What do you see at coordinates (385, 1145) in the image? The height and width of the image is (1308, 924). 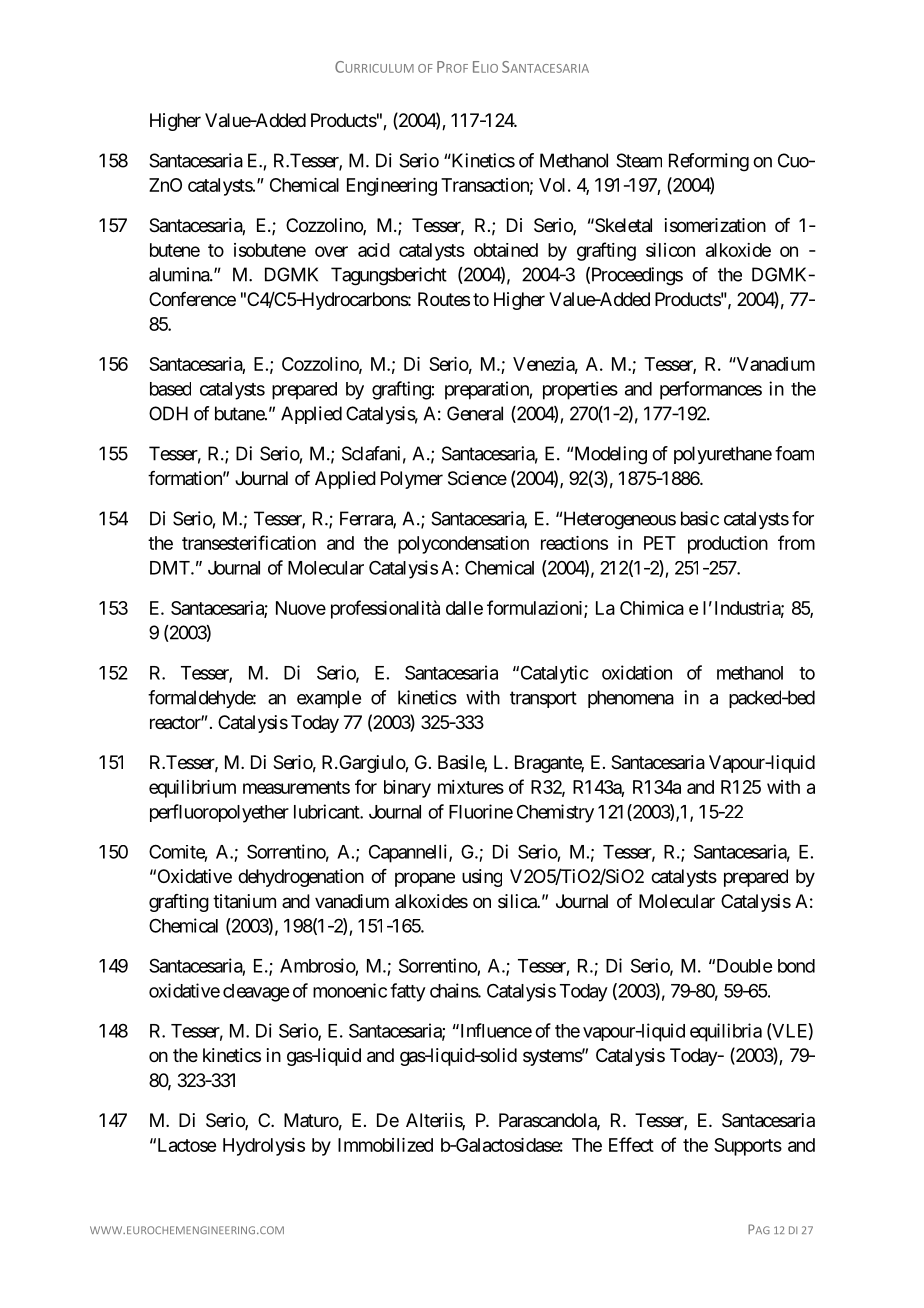 I see `Immobilized` at bounding box center [385, 1145].
